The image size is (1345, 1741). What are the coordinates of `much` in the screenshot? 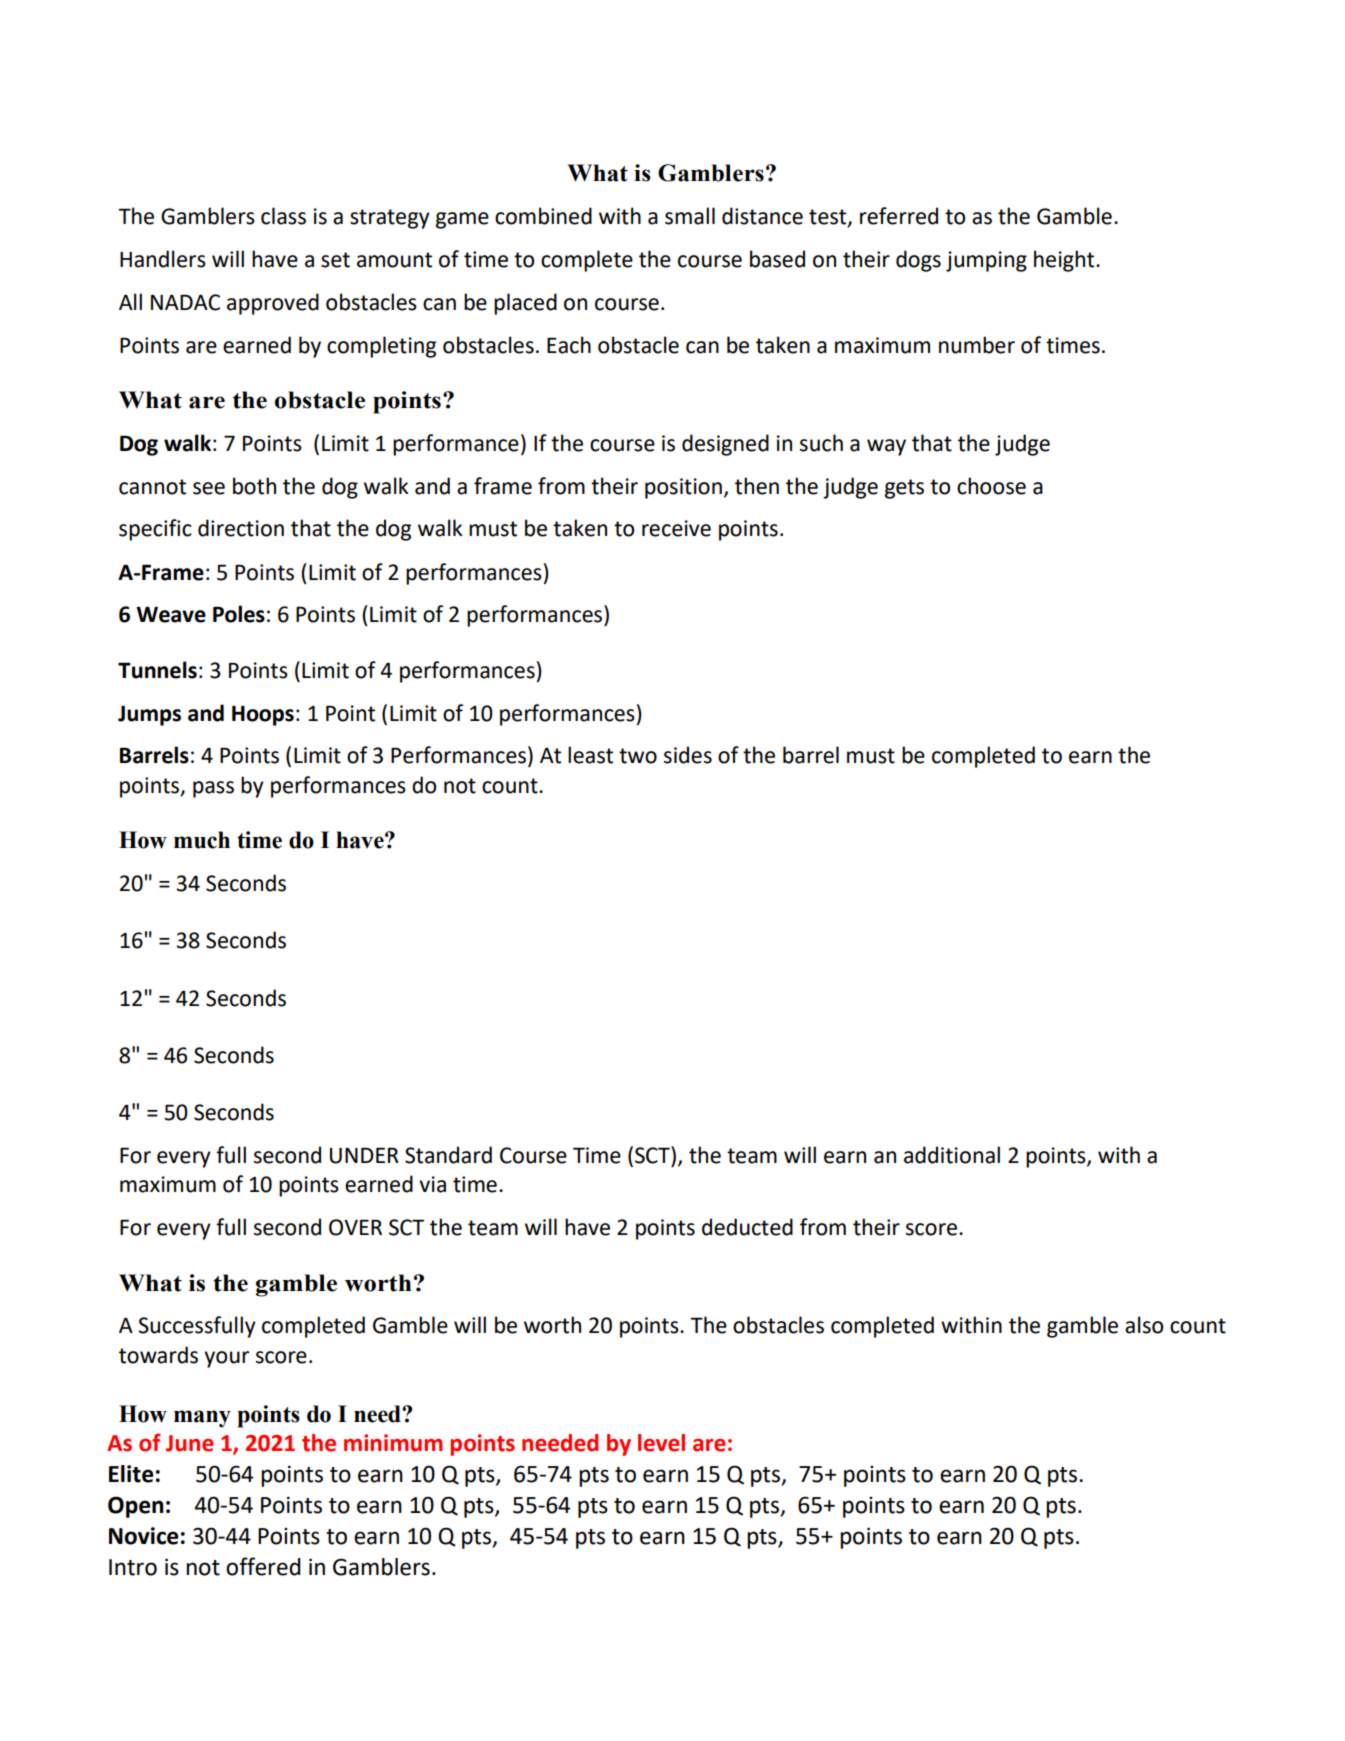 It's located at (202, 840).
